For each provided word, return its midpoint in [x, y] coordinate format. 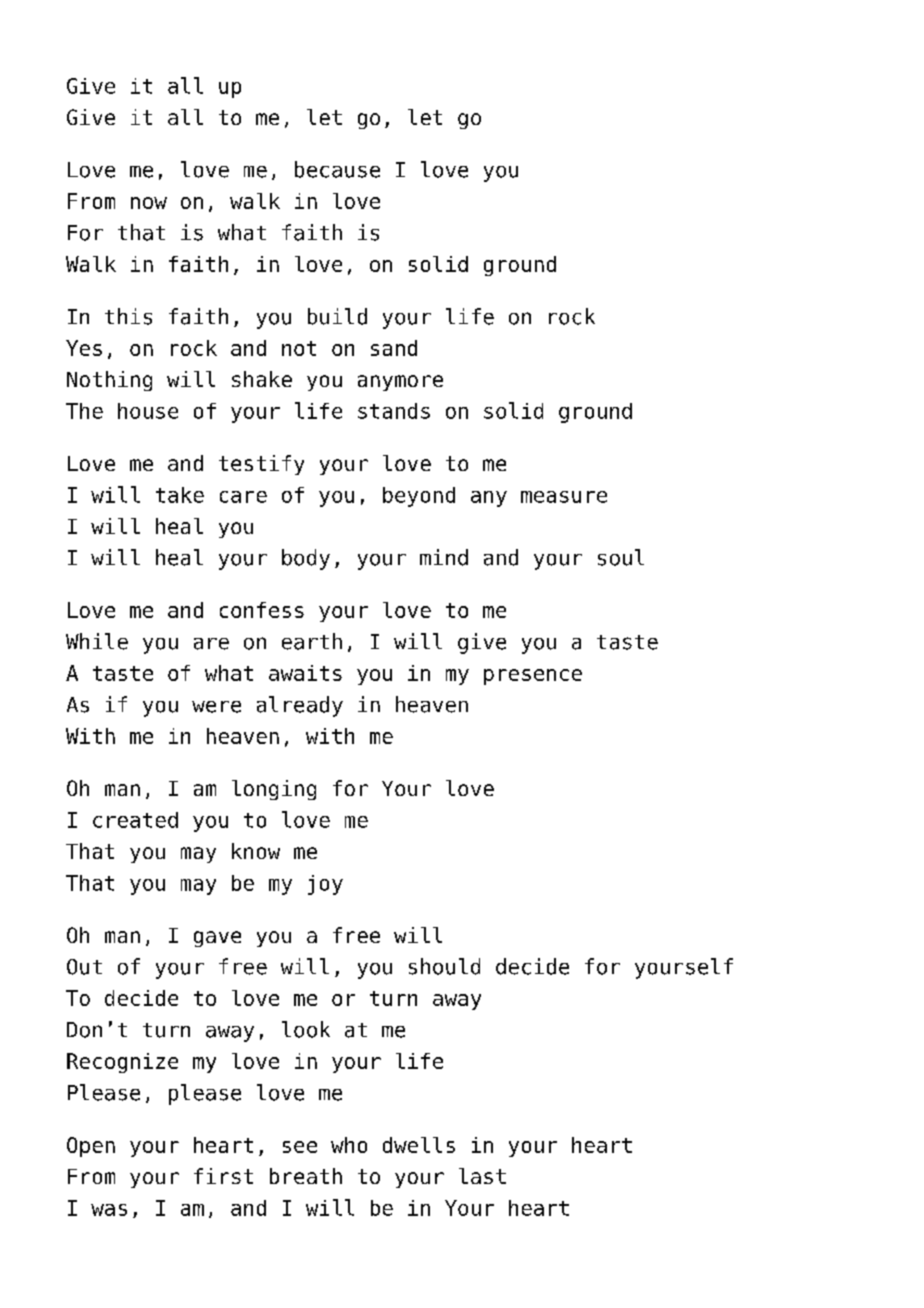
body [306, 559]
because [337, 169]
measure [564, 497]
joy [325, 885]
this [128, 316]
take [180, 495]
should [444, 966]
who [349, 1145]
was [109, 1210]
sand [394, 348]
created [135, 820]
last [482, 1176]
